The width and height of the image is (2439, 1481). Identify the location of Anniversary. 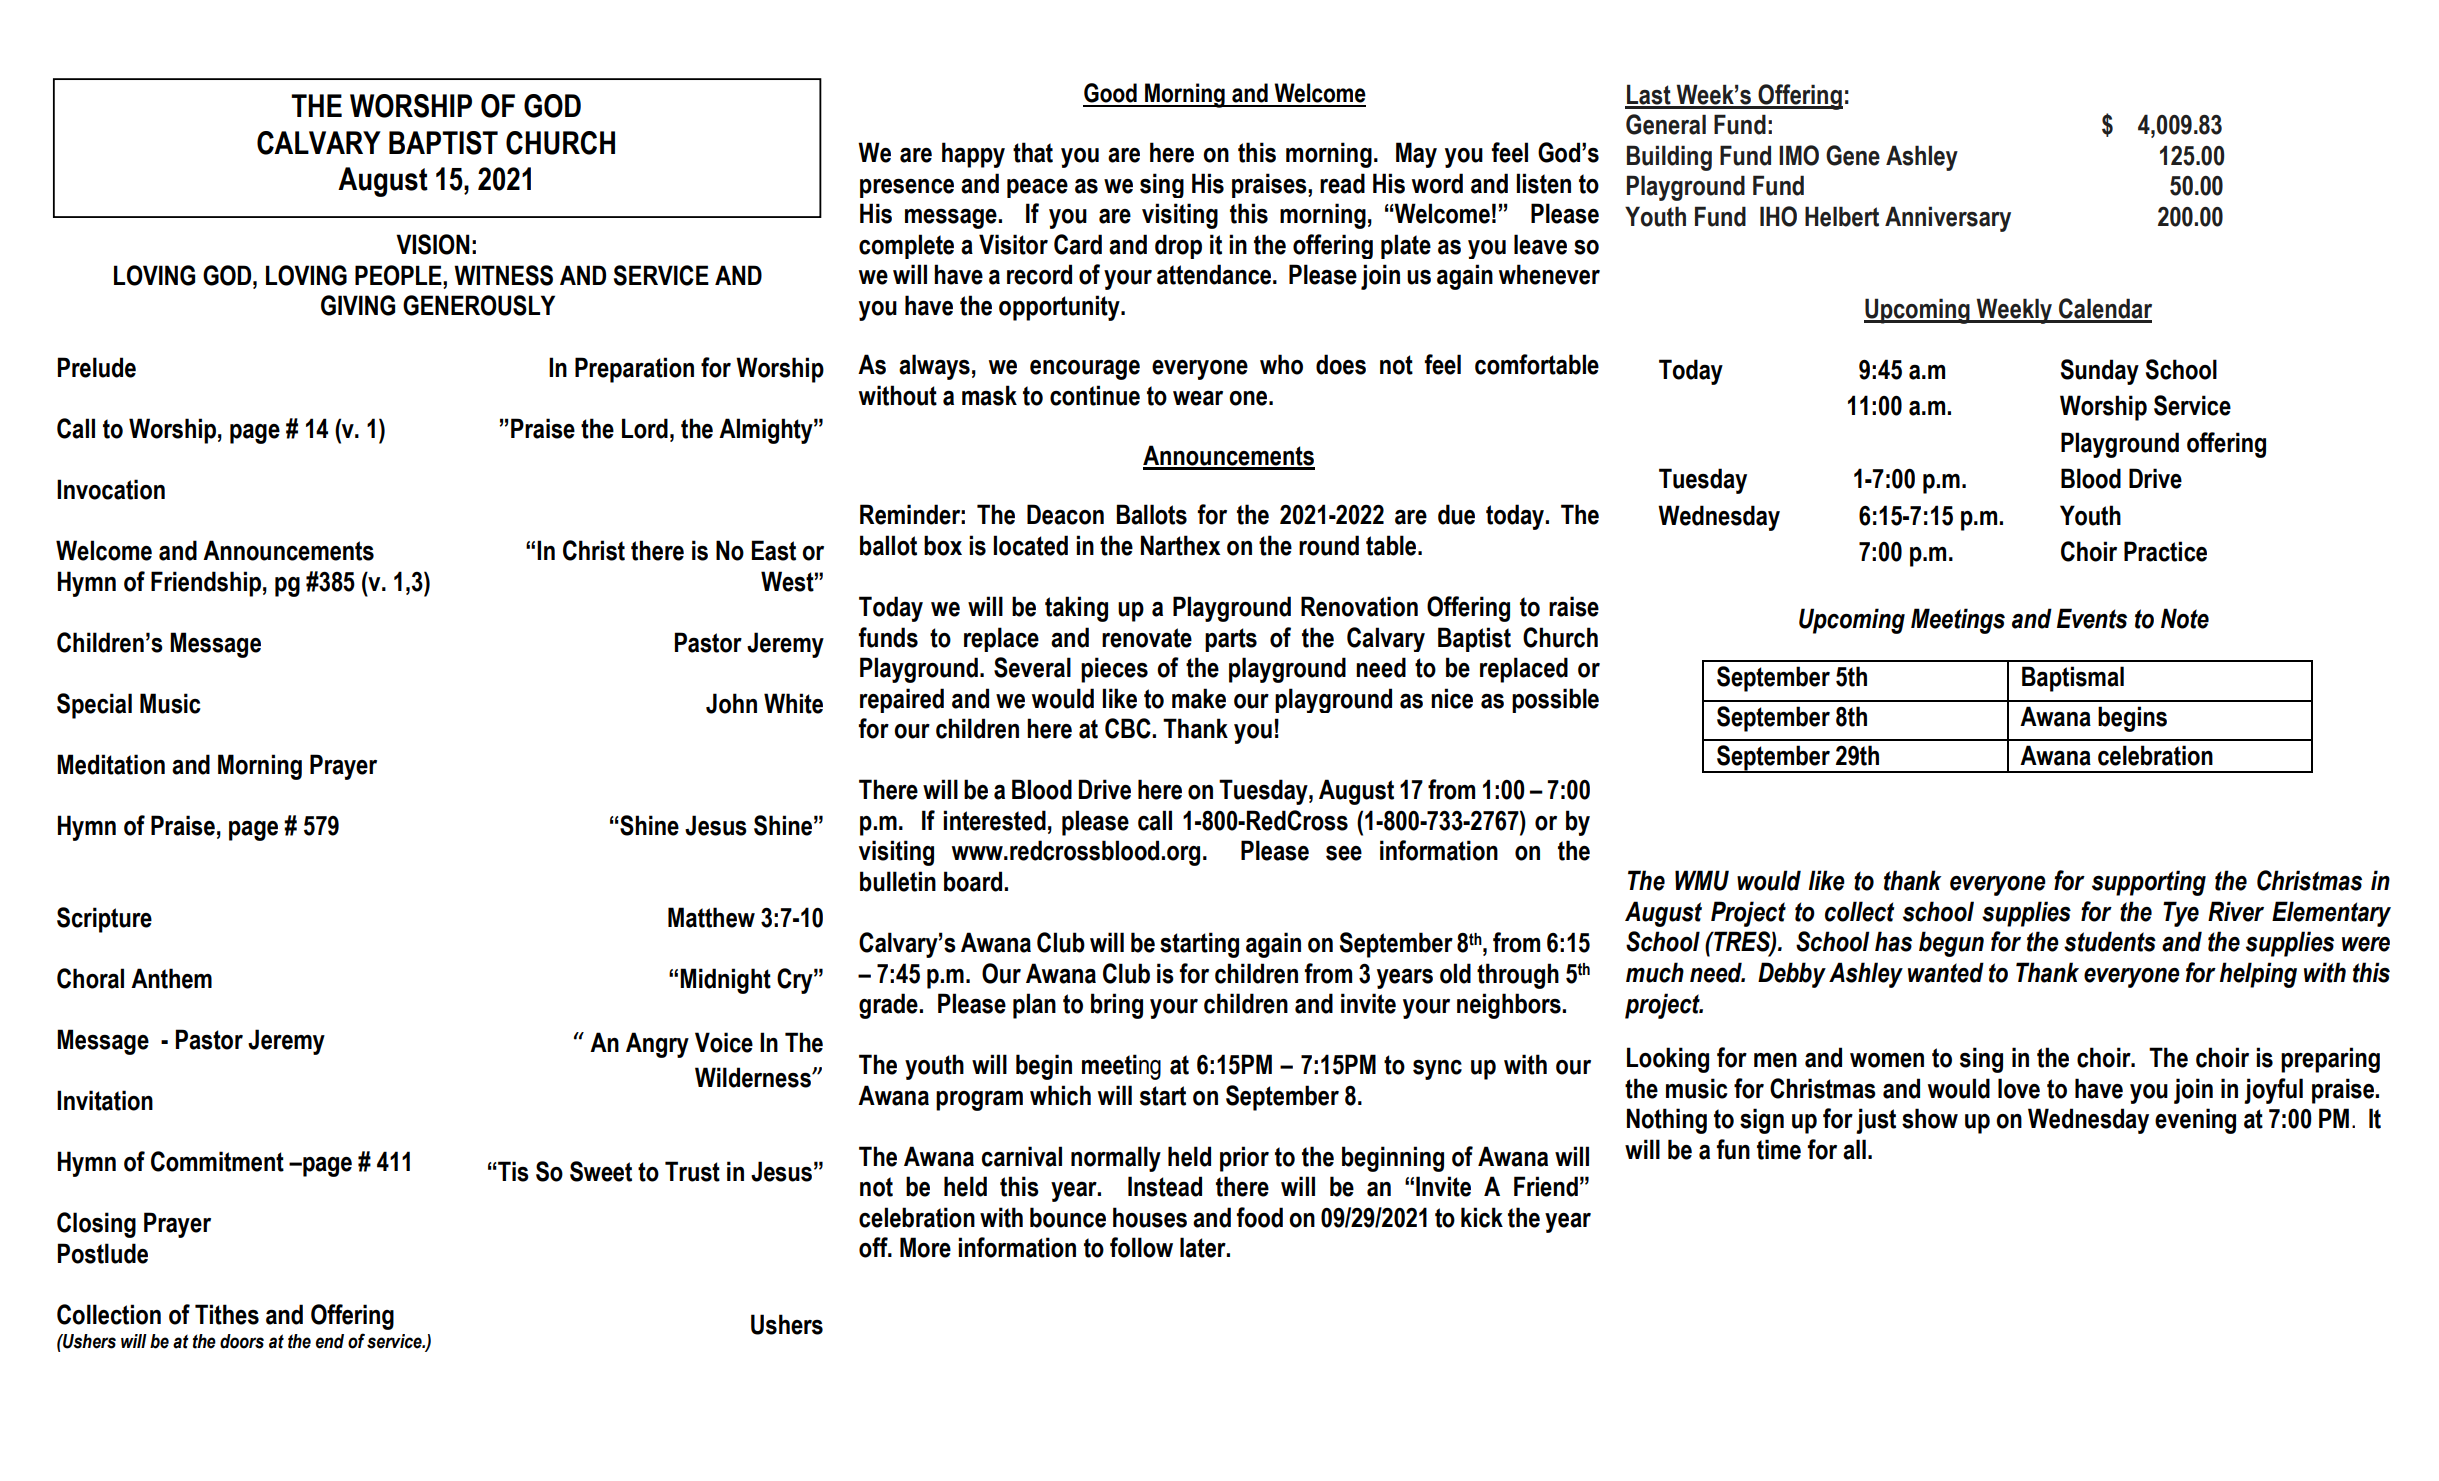
(1948, 219).
